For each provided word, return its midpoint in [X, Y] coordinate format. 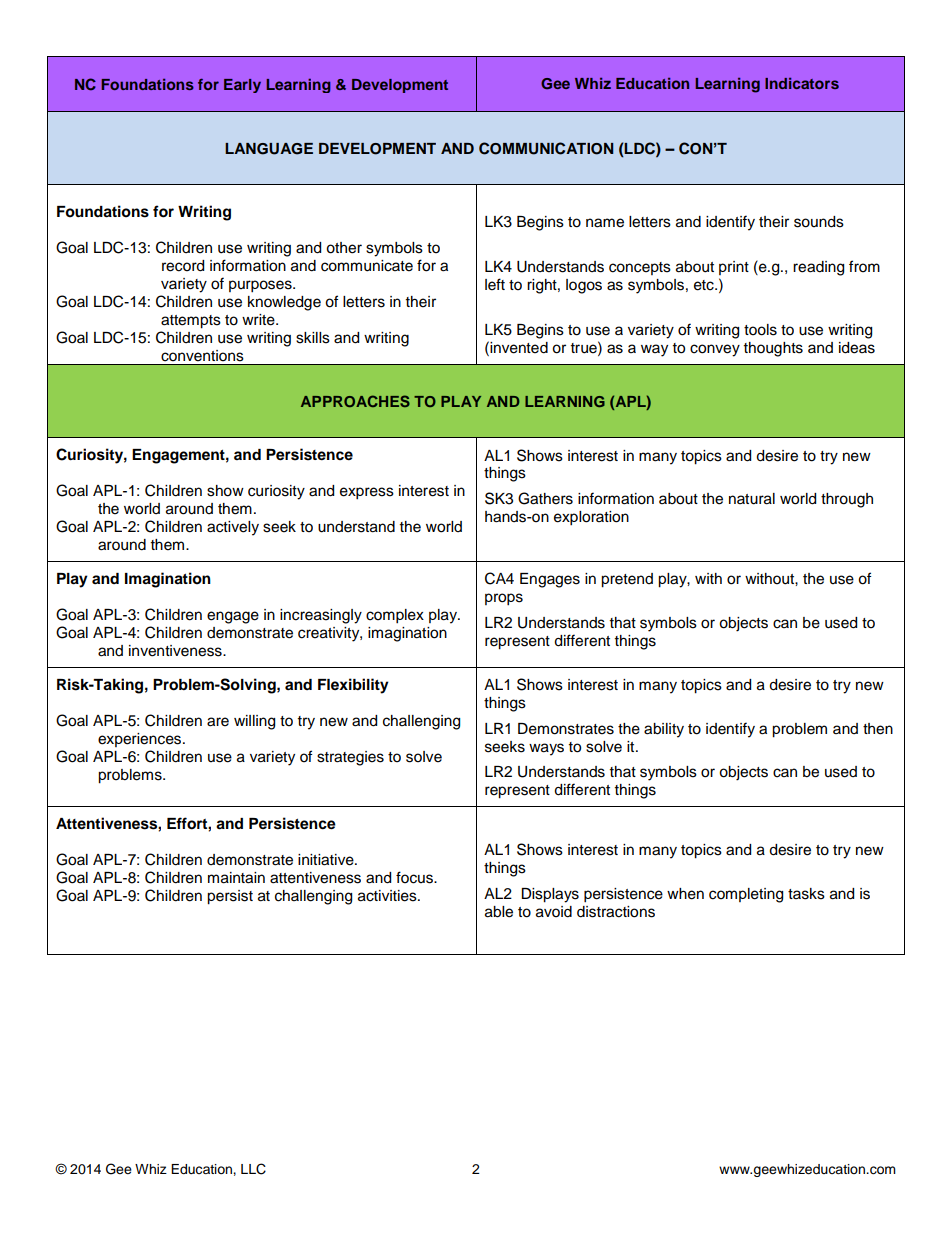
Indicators [802, 83]
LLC [253, 1169]
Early [242, 86]
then [878, 729]
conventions [202, 356]
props [504, 599]
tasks [806, 894]
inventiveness [176, 651]
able [499, 912]
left [495, 284]
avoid [554, 912]
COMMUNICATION [546, 148]
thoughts [773, 349]
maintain [236, 878]
